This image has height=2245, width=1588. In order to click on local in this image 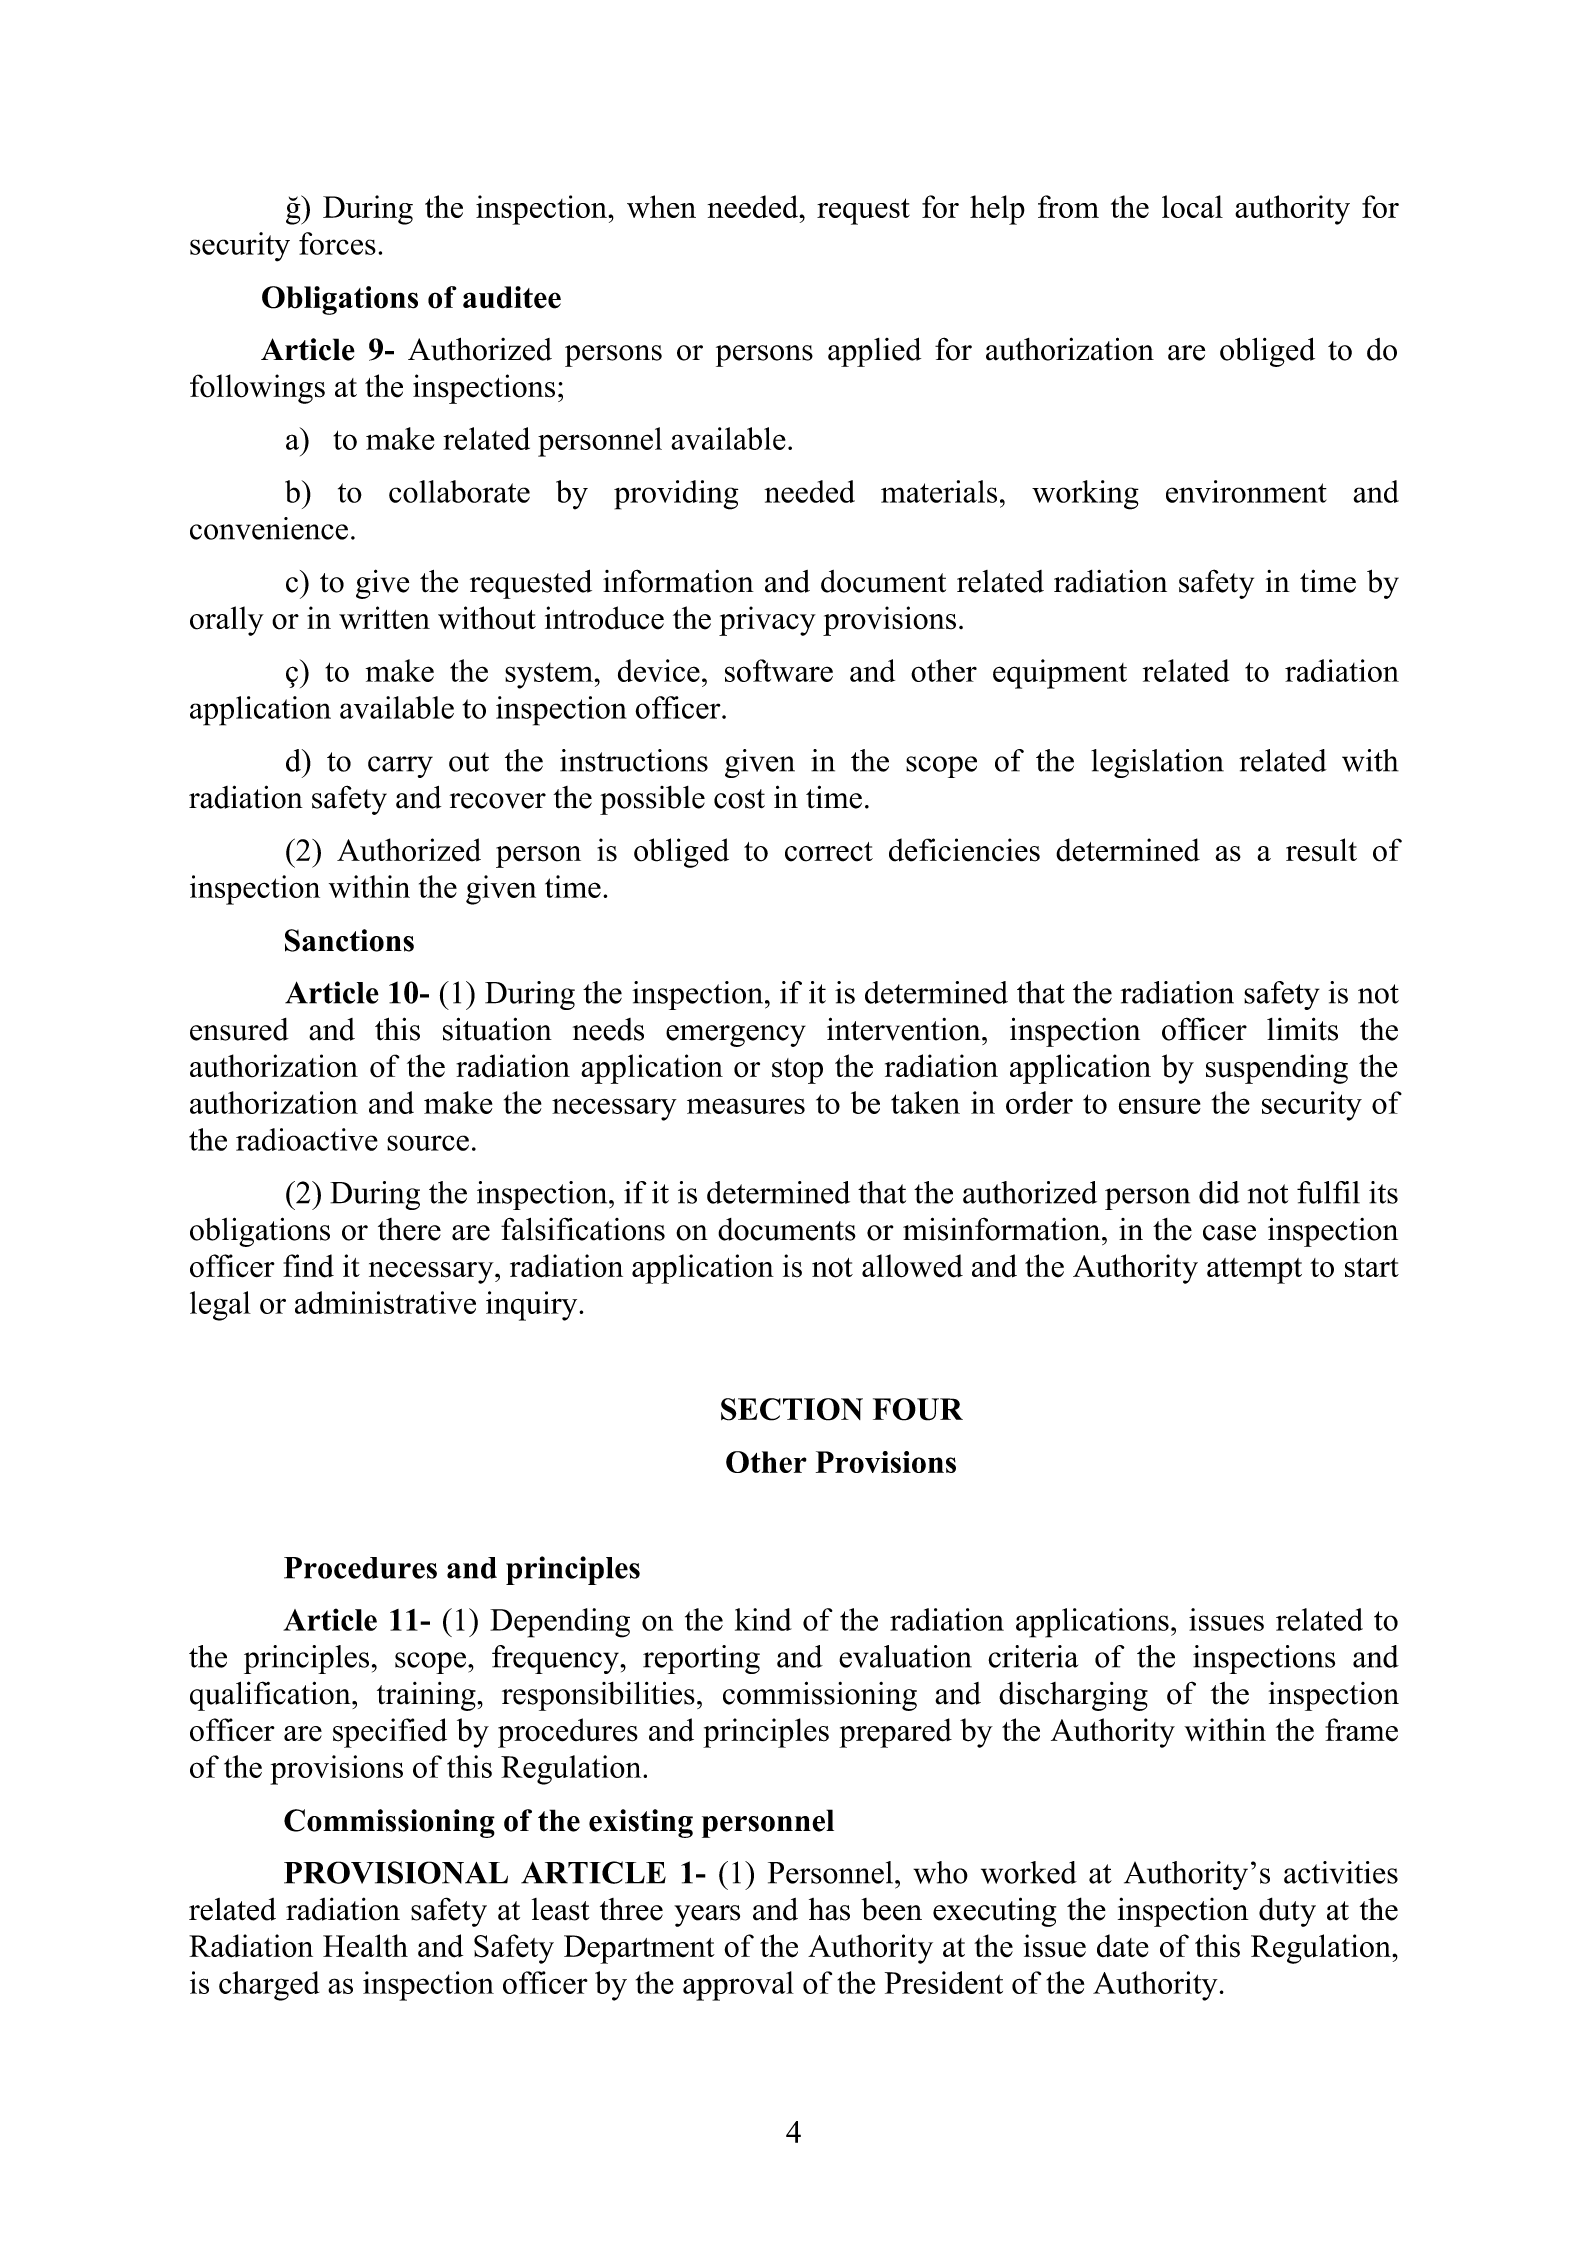, I will do `click(1192, 206)`.
